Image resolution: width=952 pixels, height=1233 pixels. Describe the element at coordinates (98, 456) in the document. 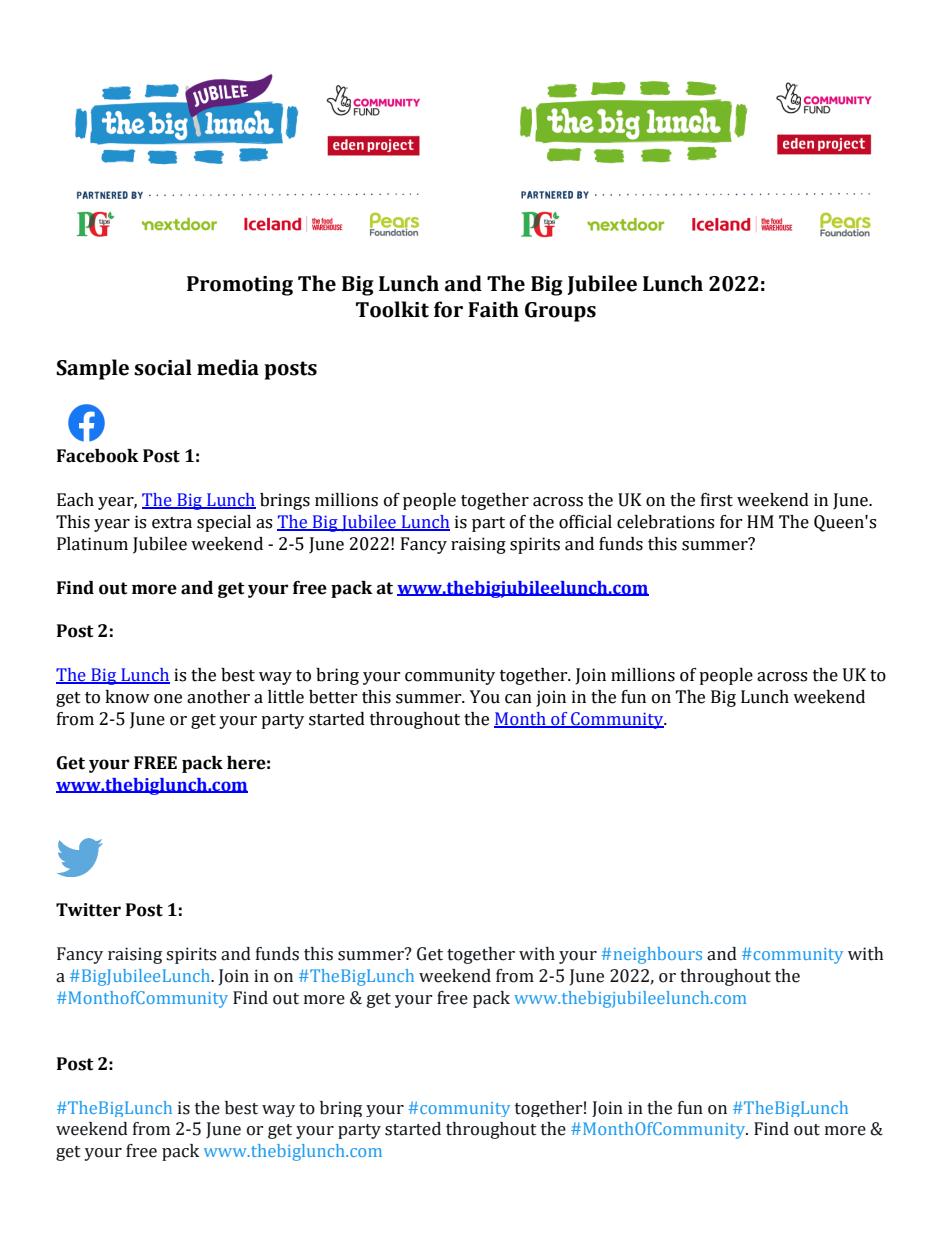

I see `Facebook` at that location.
